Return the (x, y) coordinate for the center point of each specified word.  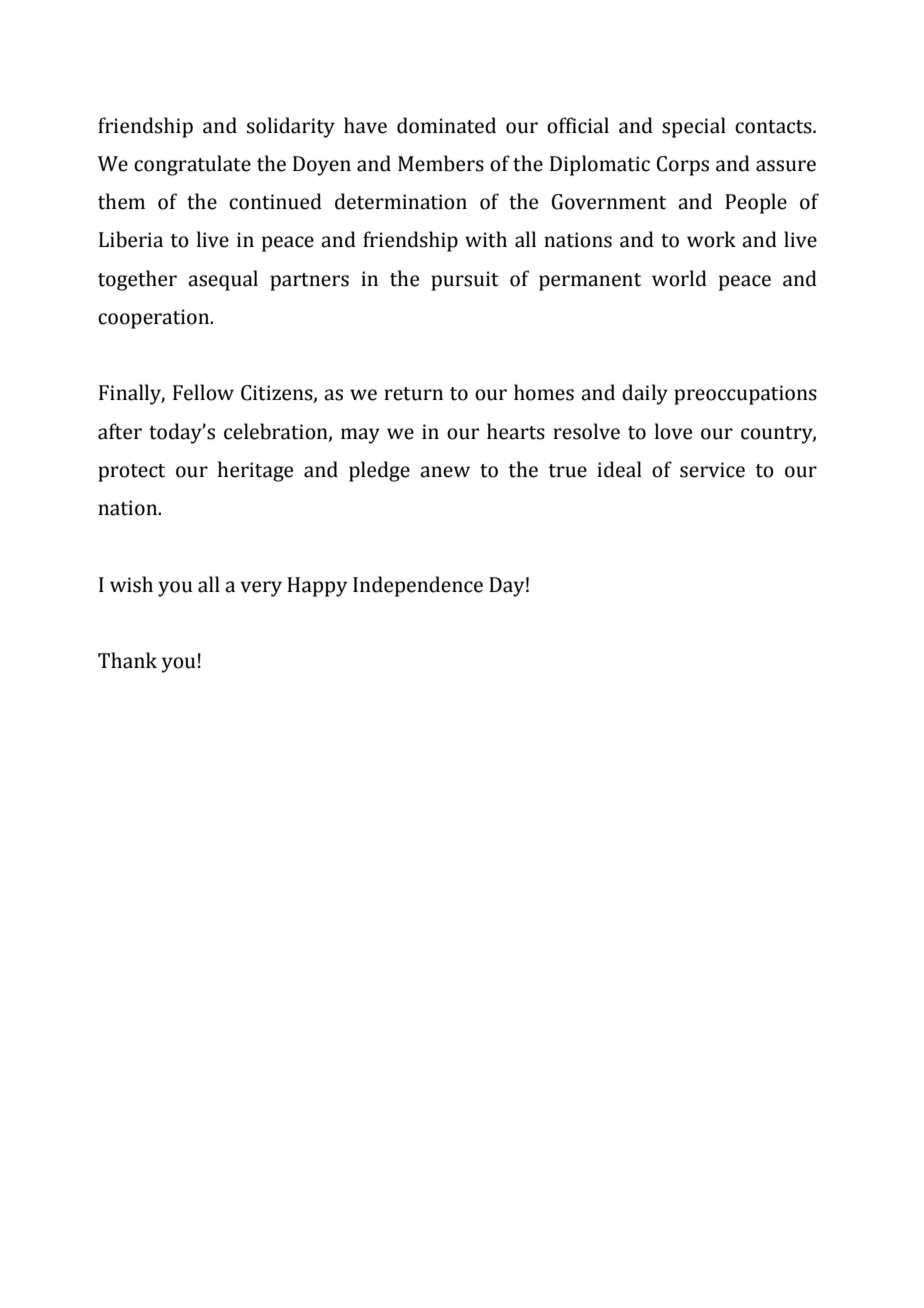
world (679, 278)
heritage (255, 471)
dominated (446, 125)
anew (445, 472)
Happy (317, 587)
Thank (127, 660)
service (712, 470)
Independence (418, 586)
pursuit (465, 281)
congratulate (192, 165)
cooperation (155, 319)
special (694, 127)
